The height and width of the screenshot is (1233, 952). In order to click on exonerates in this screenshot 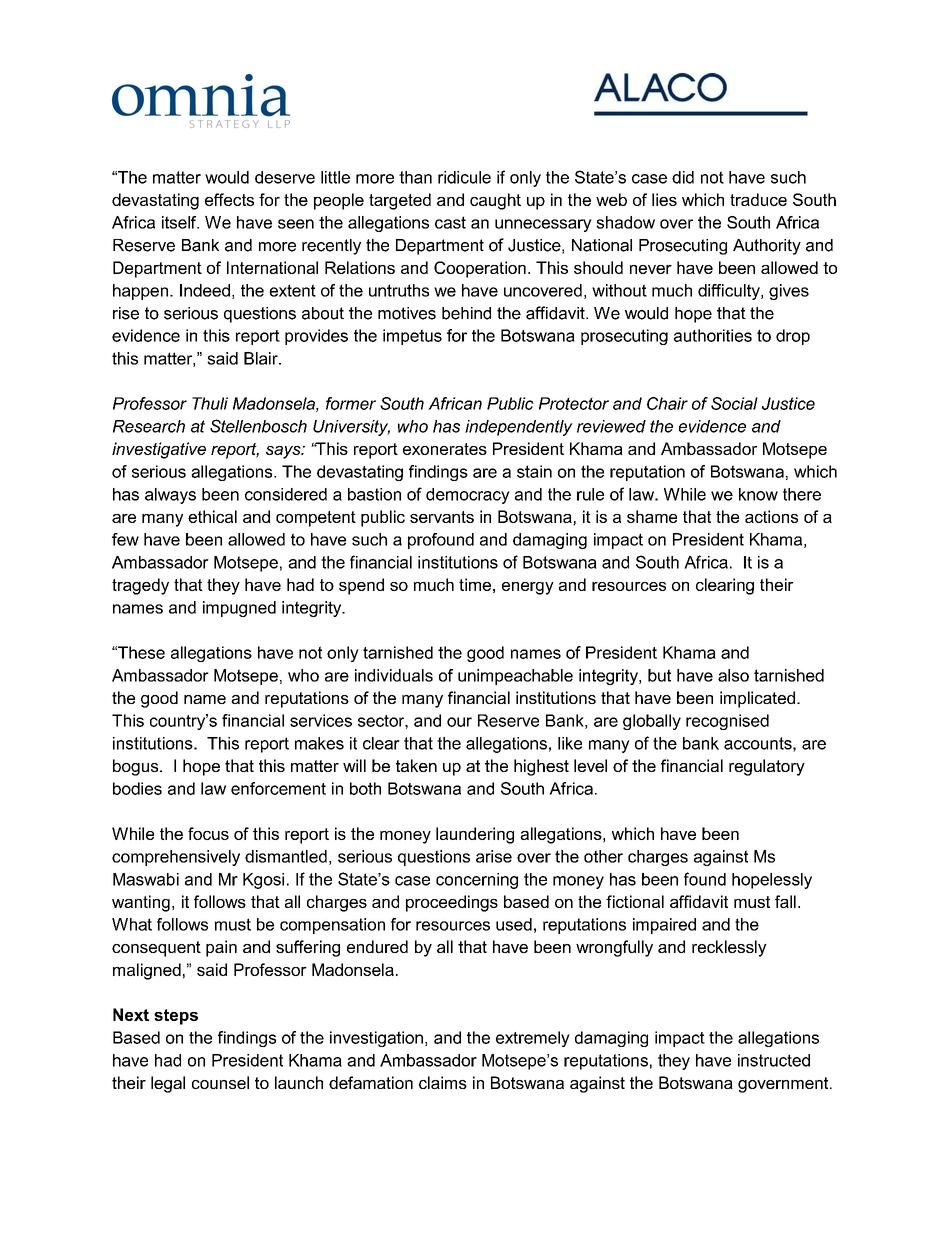, I will do `click(445, 449)`.
